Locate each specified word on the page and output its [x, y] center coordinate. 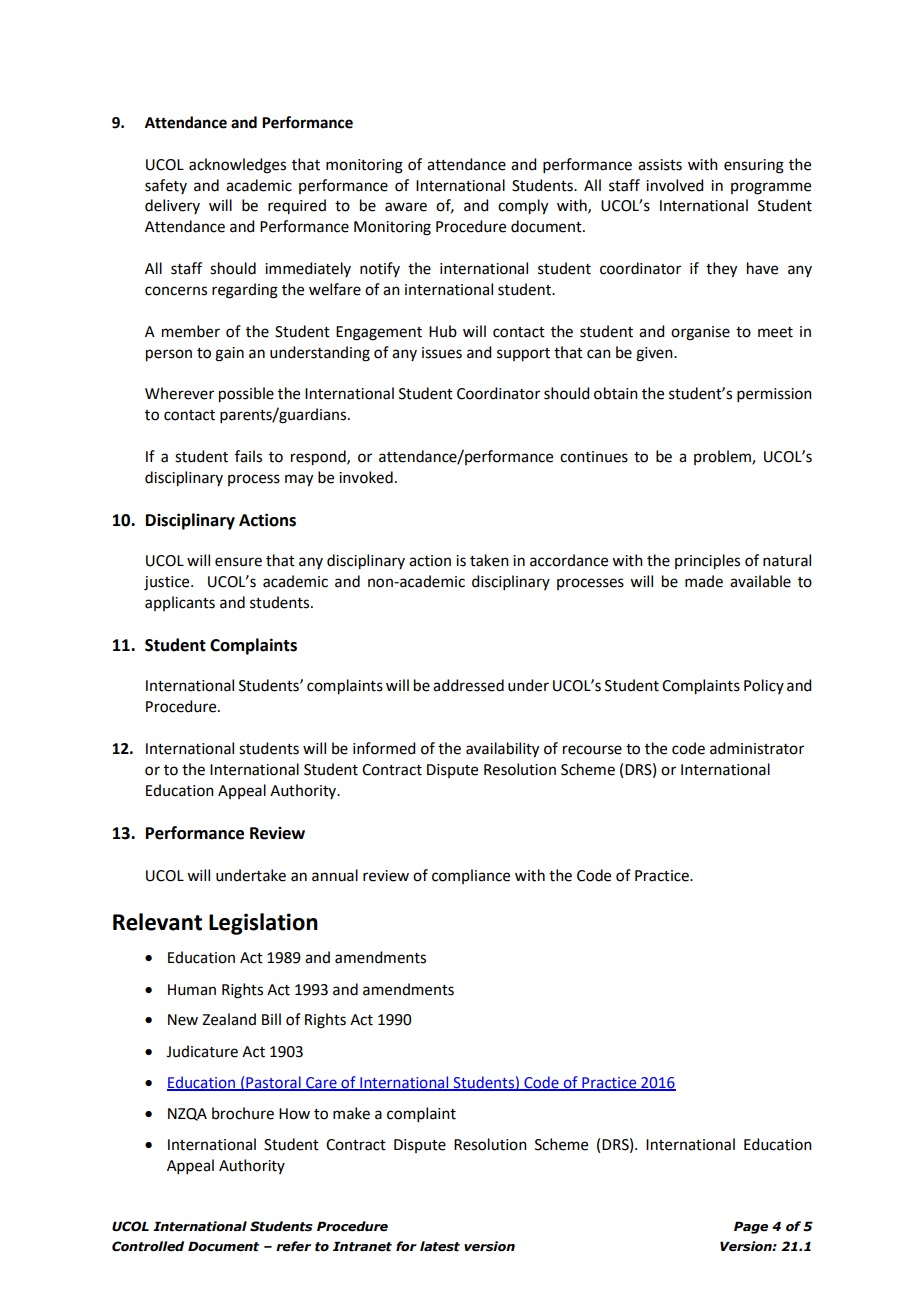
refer [293, 1246]
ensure [238, 562]
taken [489, 560]
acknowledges [237, 166]
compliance [471, 876]
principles [707, 562]
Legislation [263, 924]
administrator [757, 748]
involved [674, 185]
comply [523, 207]
